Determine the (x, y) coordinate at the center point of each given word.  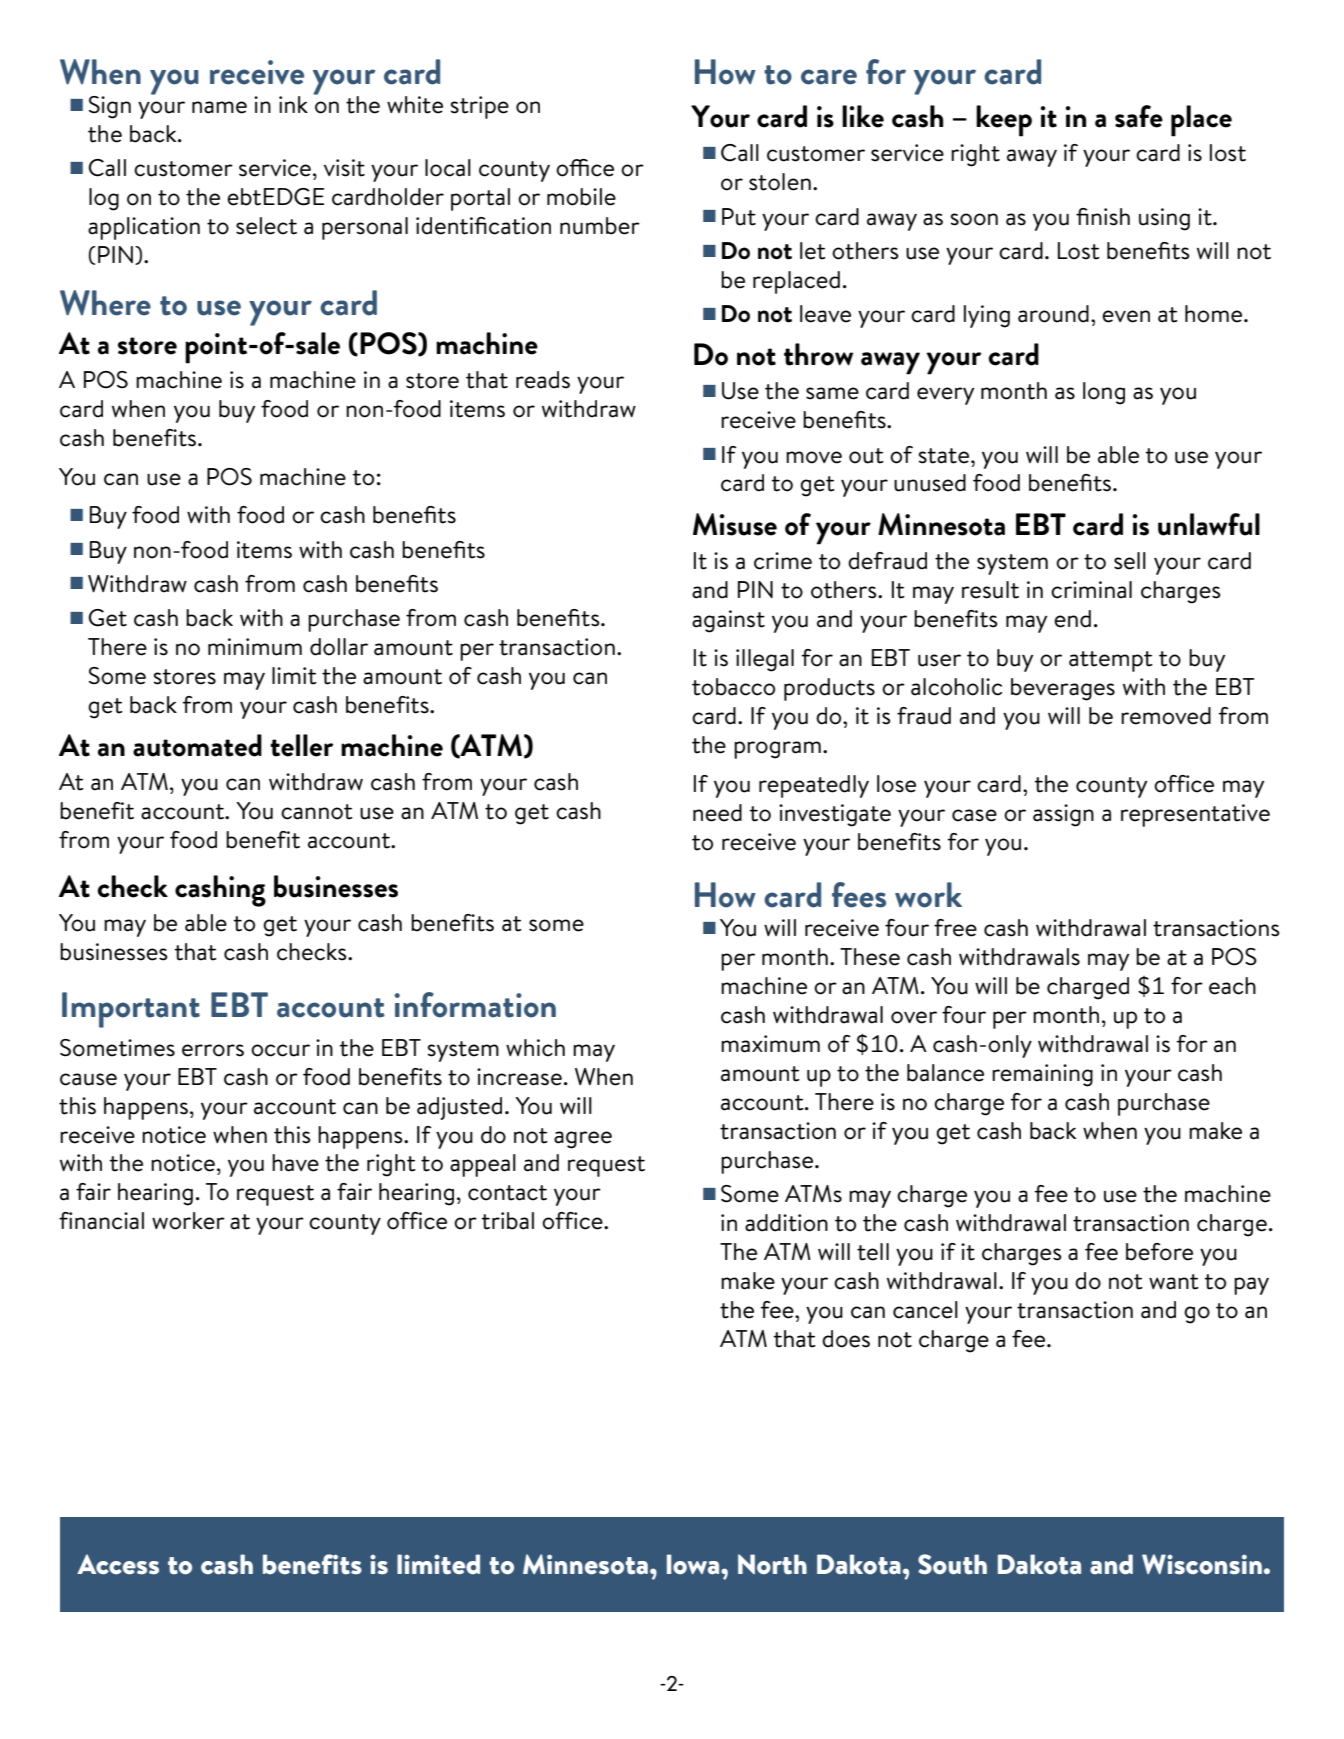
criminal (1091, 590)
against (728, 621)
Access (118, 1564)
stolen (780, 182)
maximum (770, 1044)
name (219, 107)
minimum (255, 647)
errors (213, 1050)
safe (1139, 116)
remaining (1042, 1075)
